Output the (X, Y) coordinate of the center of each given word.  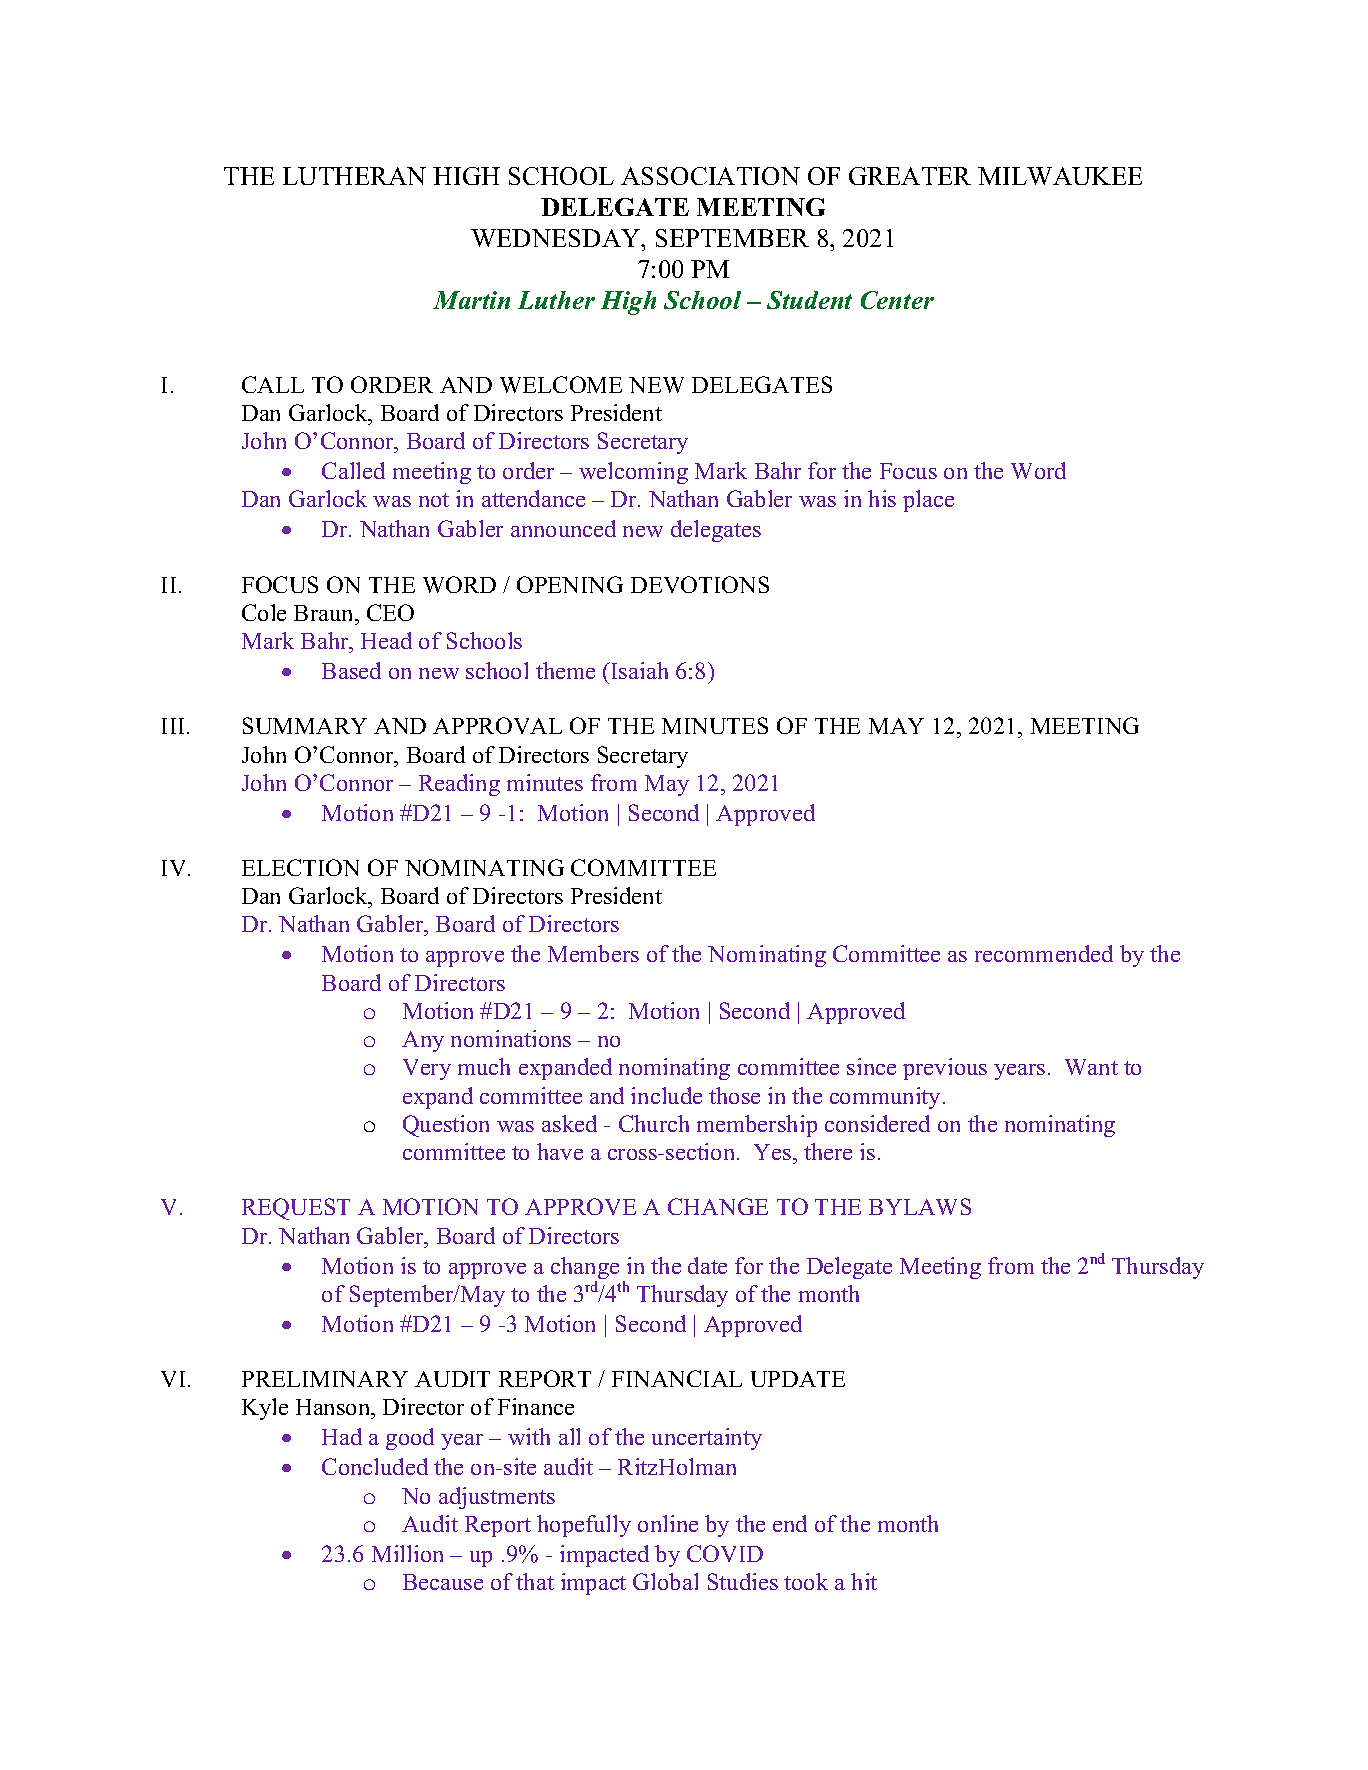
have (560, 1151)
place (928, 501)
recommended (1044, 953)
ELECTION (300, 867)
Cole (264, 612)
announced (563, 528)
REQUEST (296, 1209)
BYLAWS (920, 1206)
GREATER (910, 176)
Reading (459, 785)
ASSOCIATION (710, 176)
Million (407, 1553)
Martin (471, 300)
